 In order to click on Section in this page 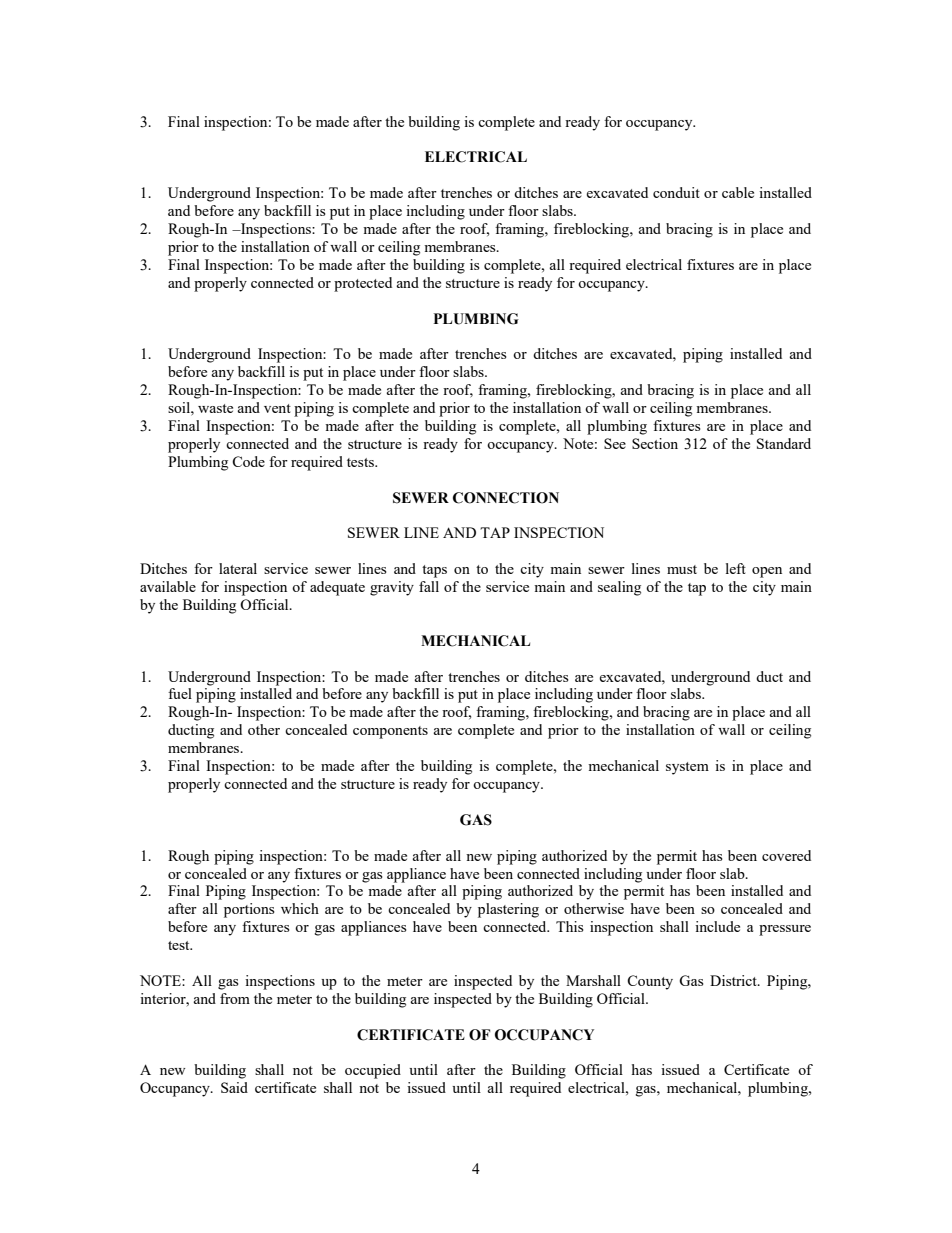, I will do `click(655, 443)`.
